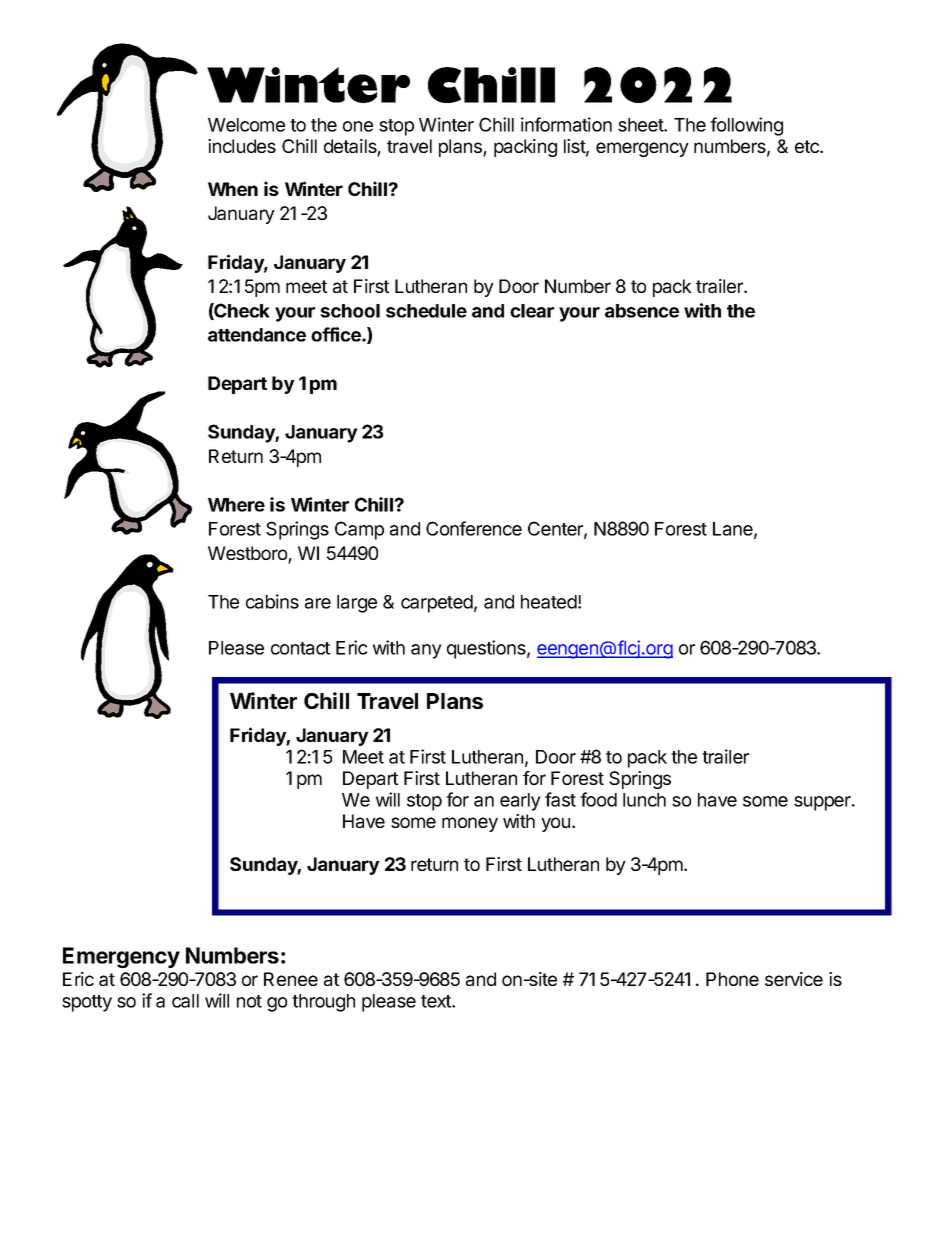  What do you see at coordinates (746, 126) in the image?
I see `following` at bounding box center [746, 126].
